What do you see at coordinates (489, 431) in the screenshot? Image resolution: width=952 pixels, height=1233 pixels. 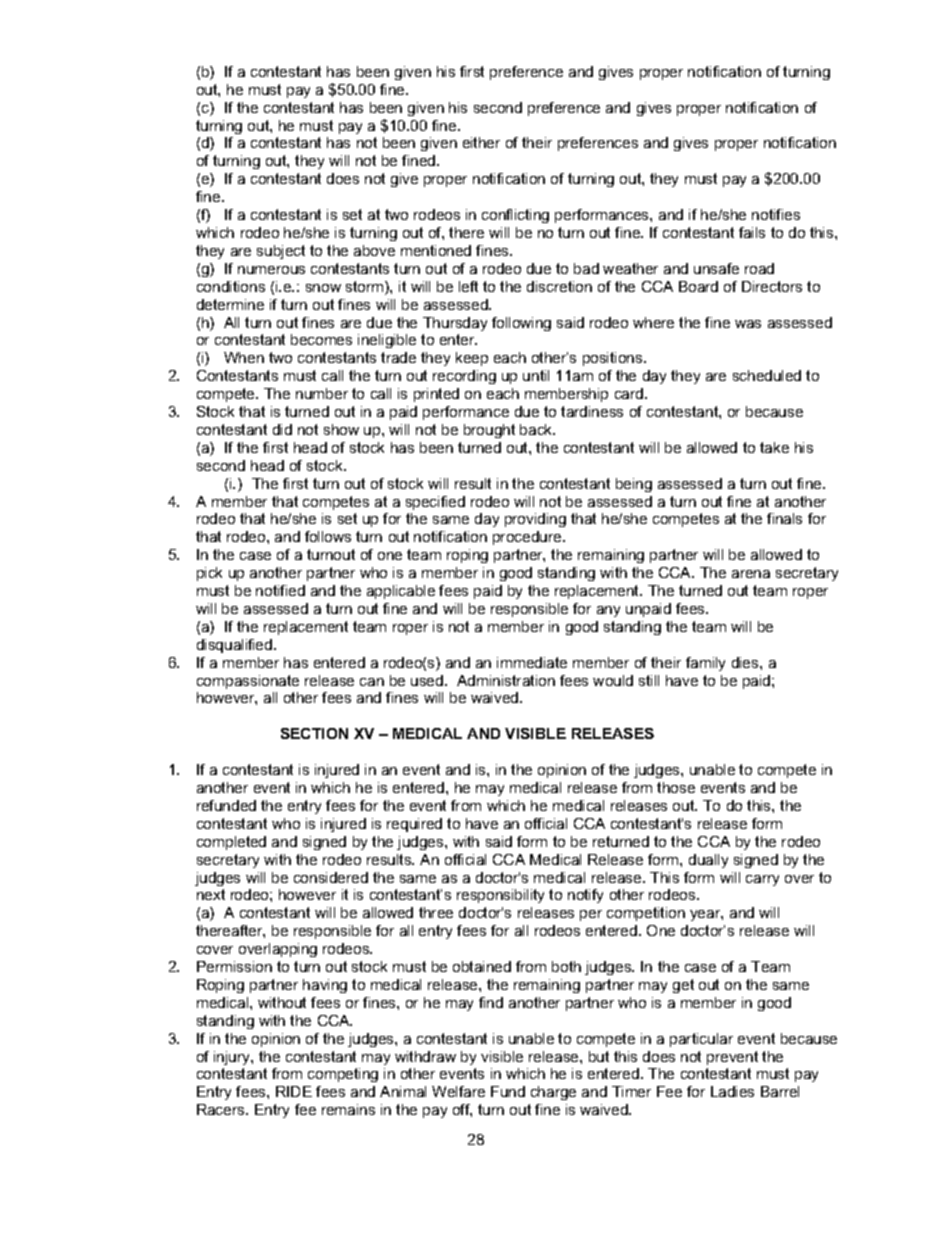 I see `brought` at bounding box center [489, 431].
